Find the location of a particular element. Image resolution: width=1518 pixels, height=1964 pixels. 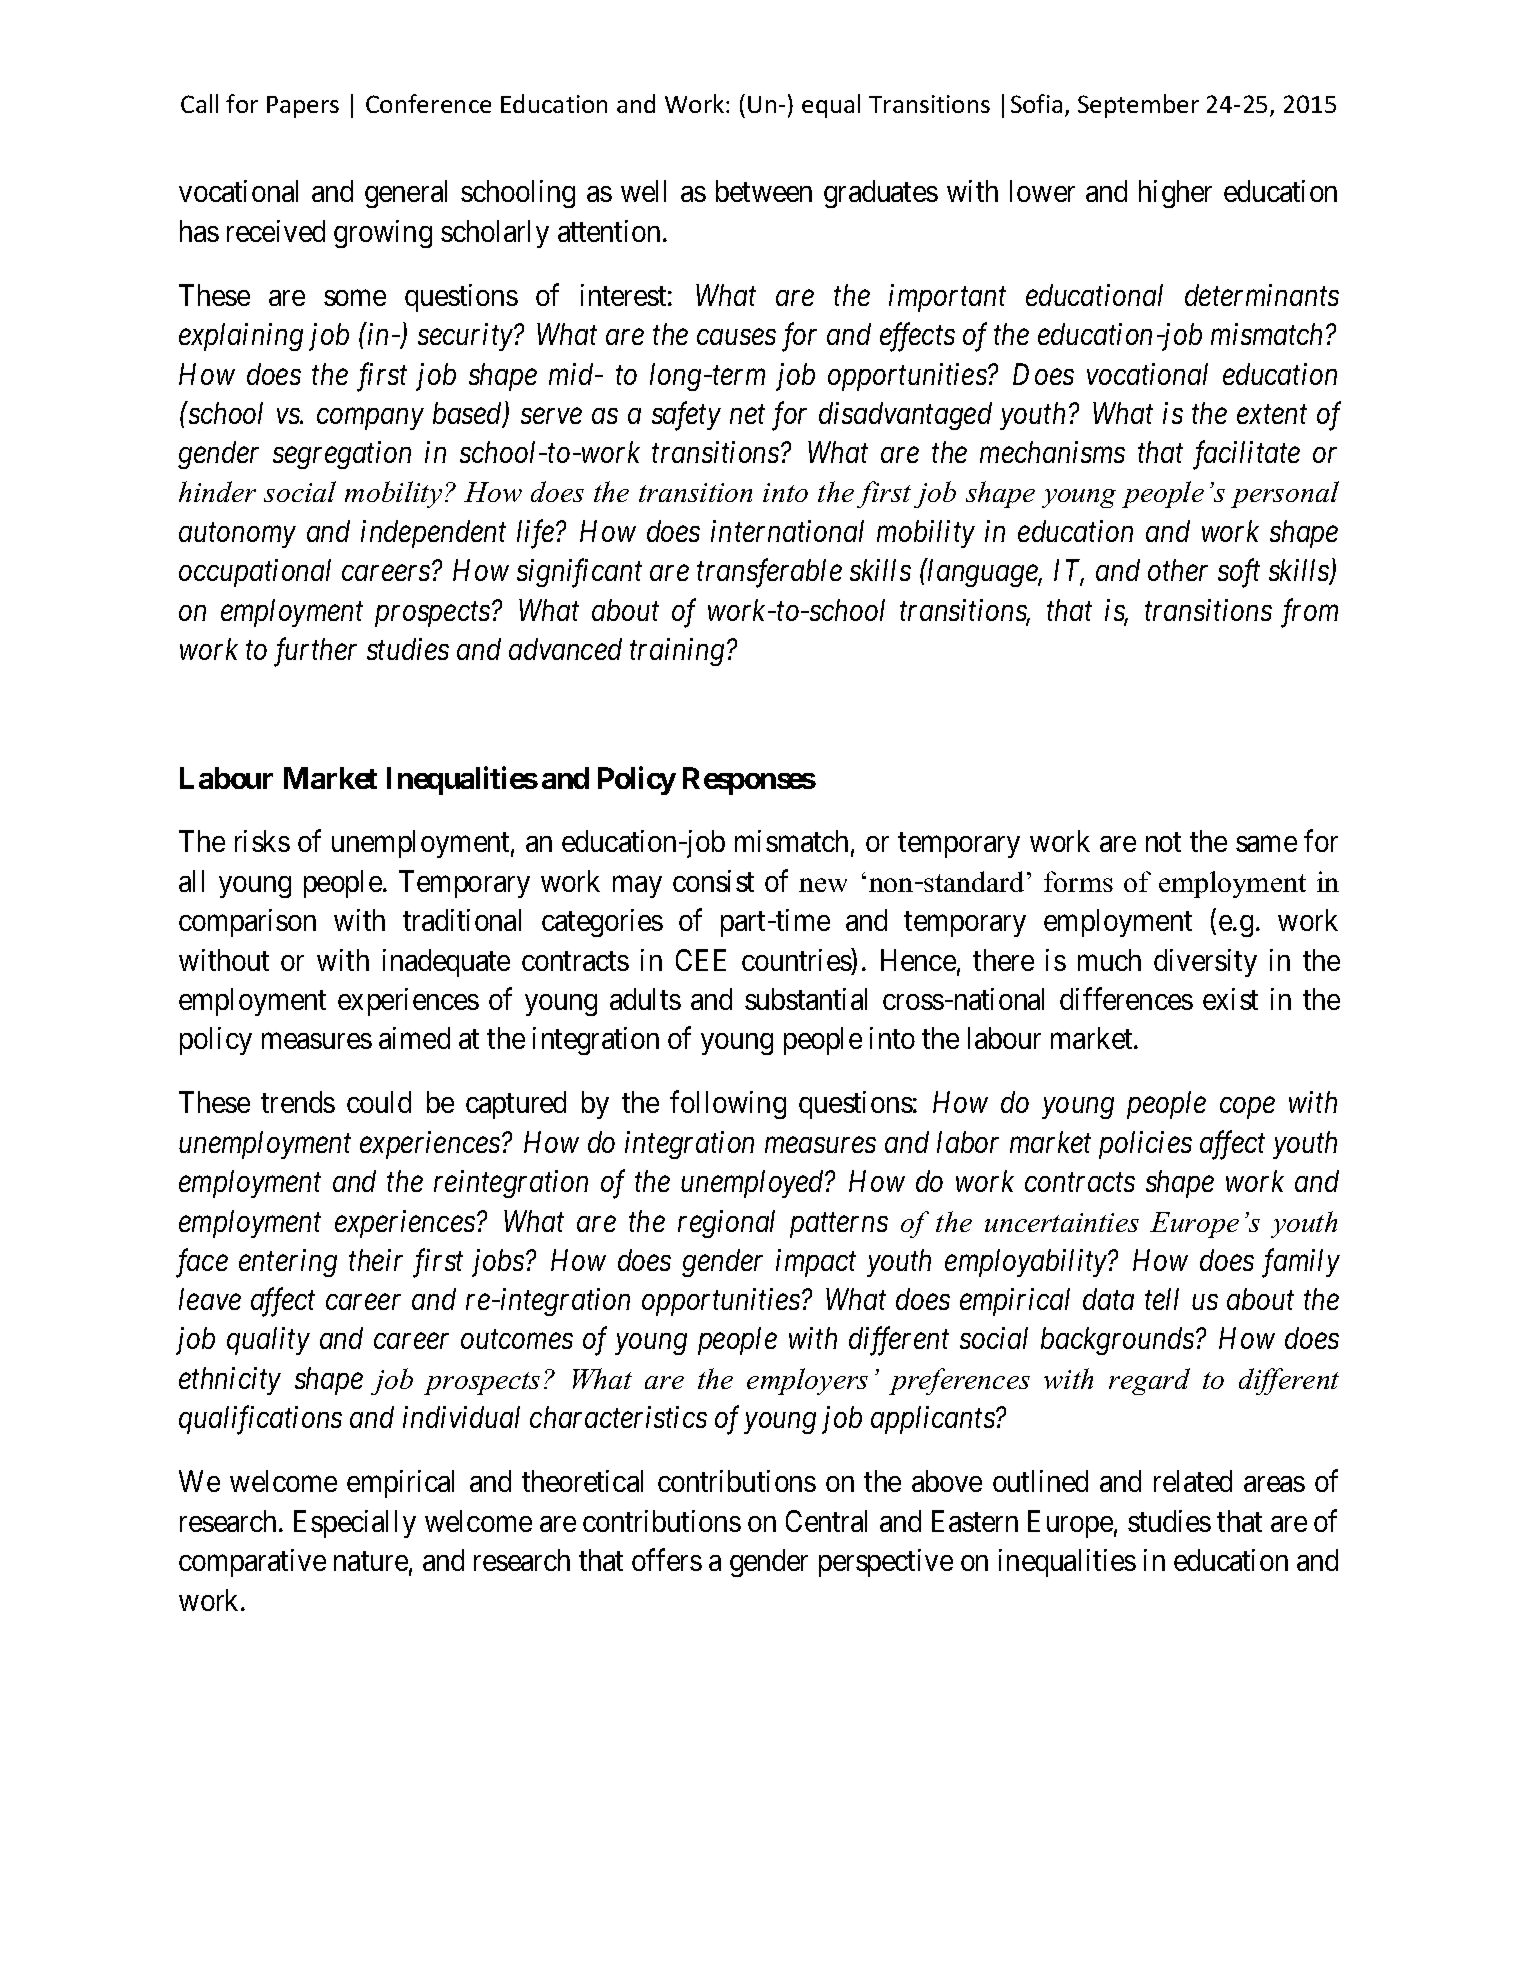

Papers is located at coordinates (303, 107).
